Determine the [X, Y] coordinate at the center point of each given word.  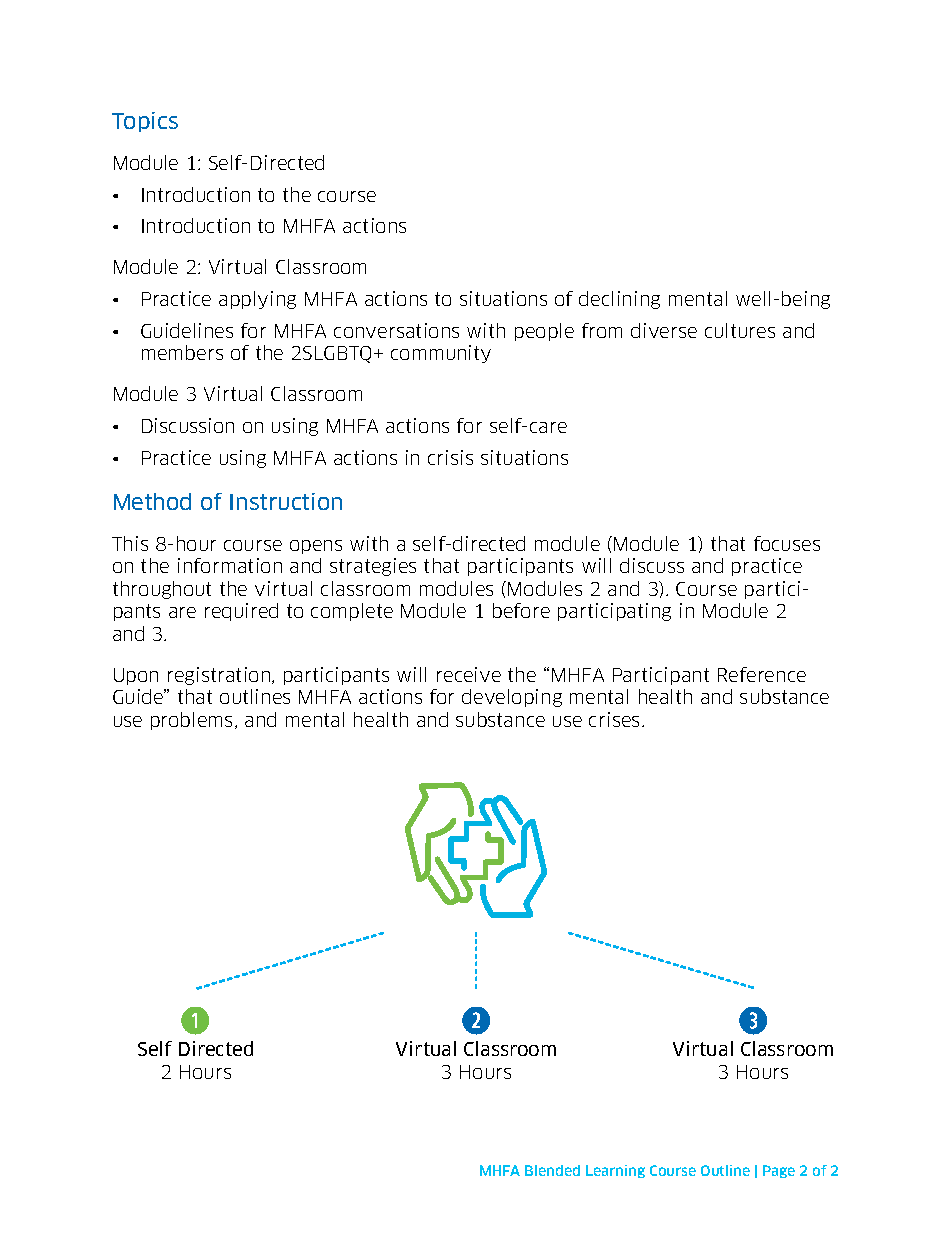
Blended [552, 1170]
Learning [615, 1171]
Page [779, 1171]
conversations [396, 330]
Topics [145, 122]
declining [619, 300]
